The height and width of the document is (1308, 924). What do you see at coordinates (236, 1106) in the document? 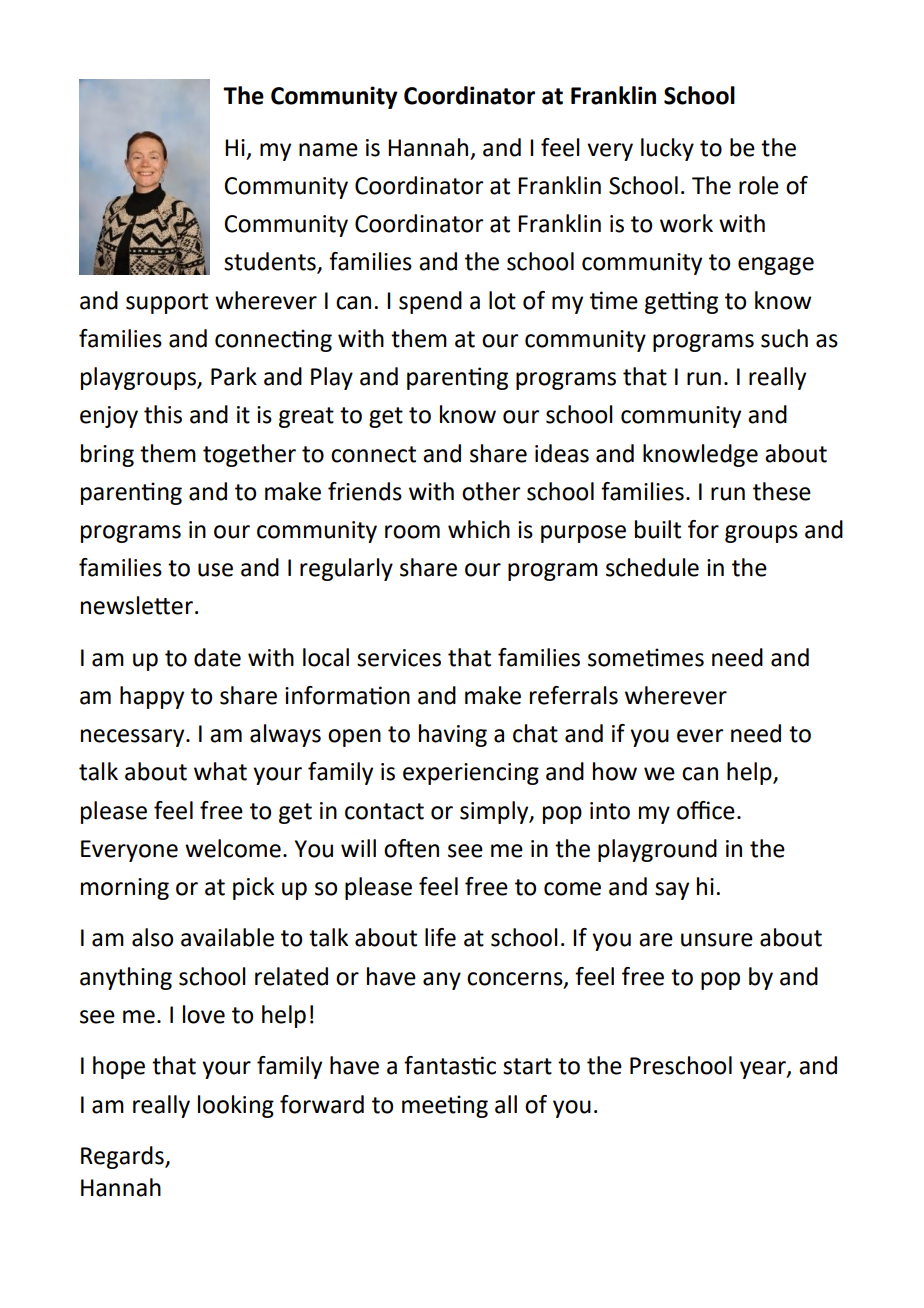
I see `looking` at bounding box center [236, 1106].
